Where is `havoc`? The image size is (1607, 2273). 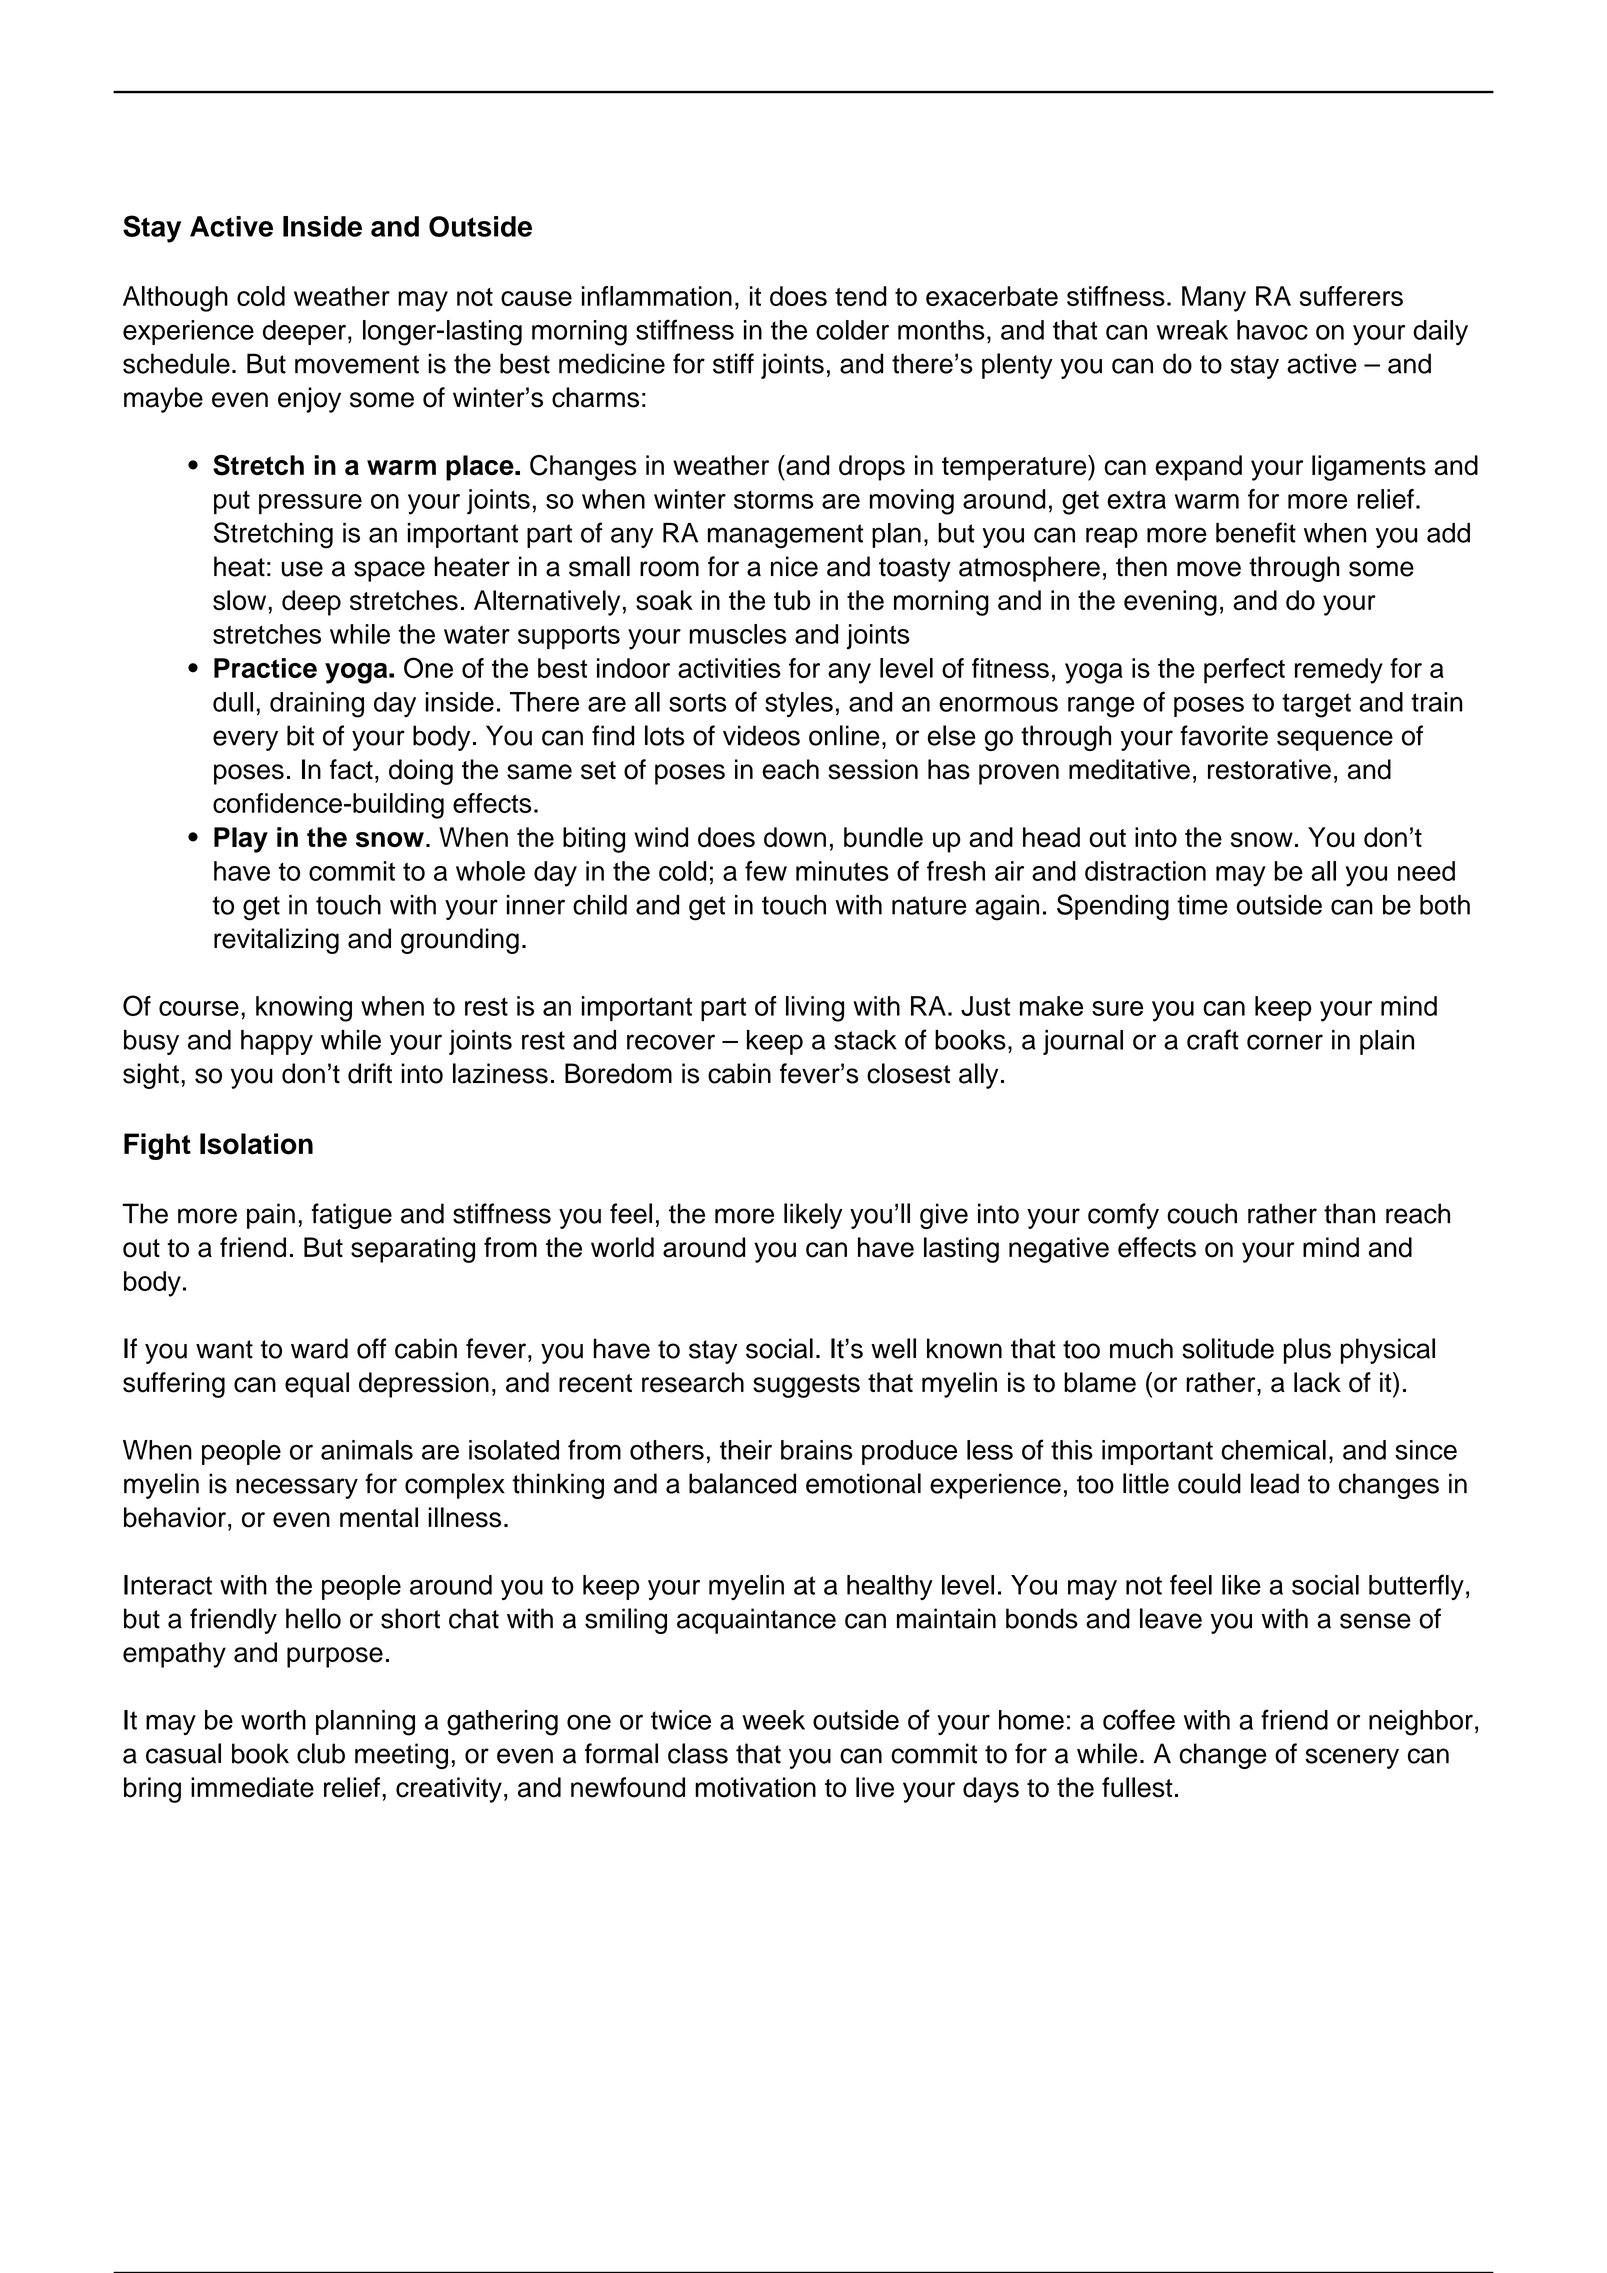 havoc is located at coordinates (1272, 330).
